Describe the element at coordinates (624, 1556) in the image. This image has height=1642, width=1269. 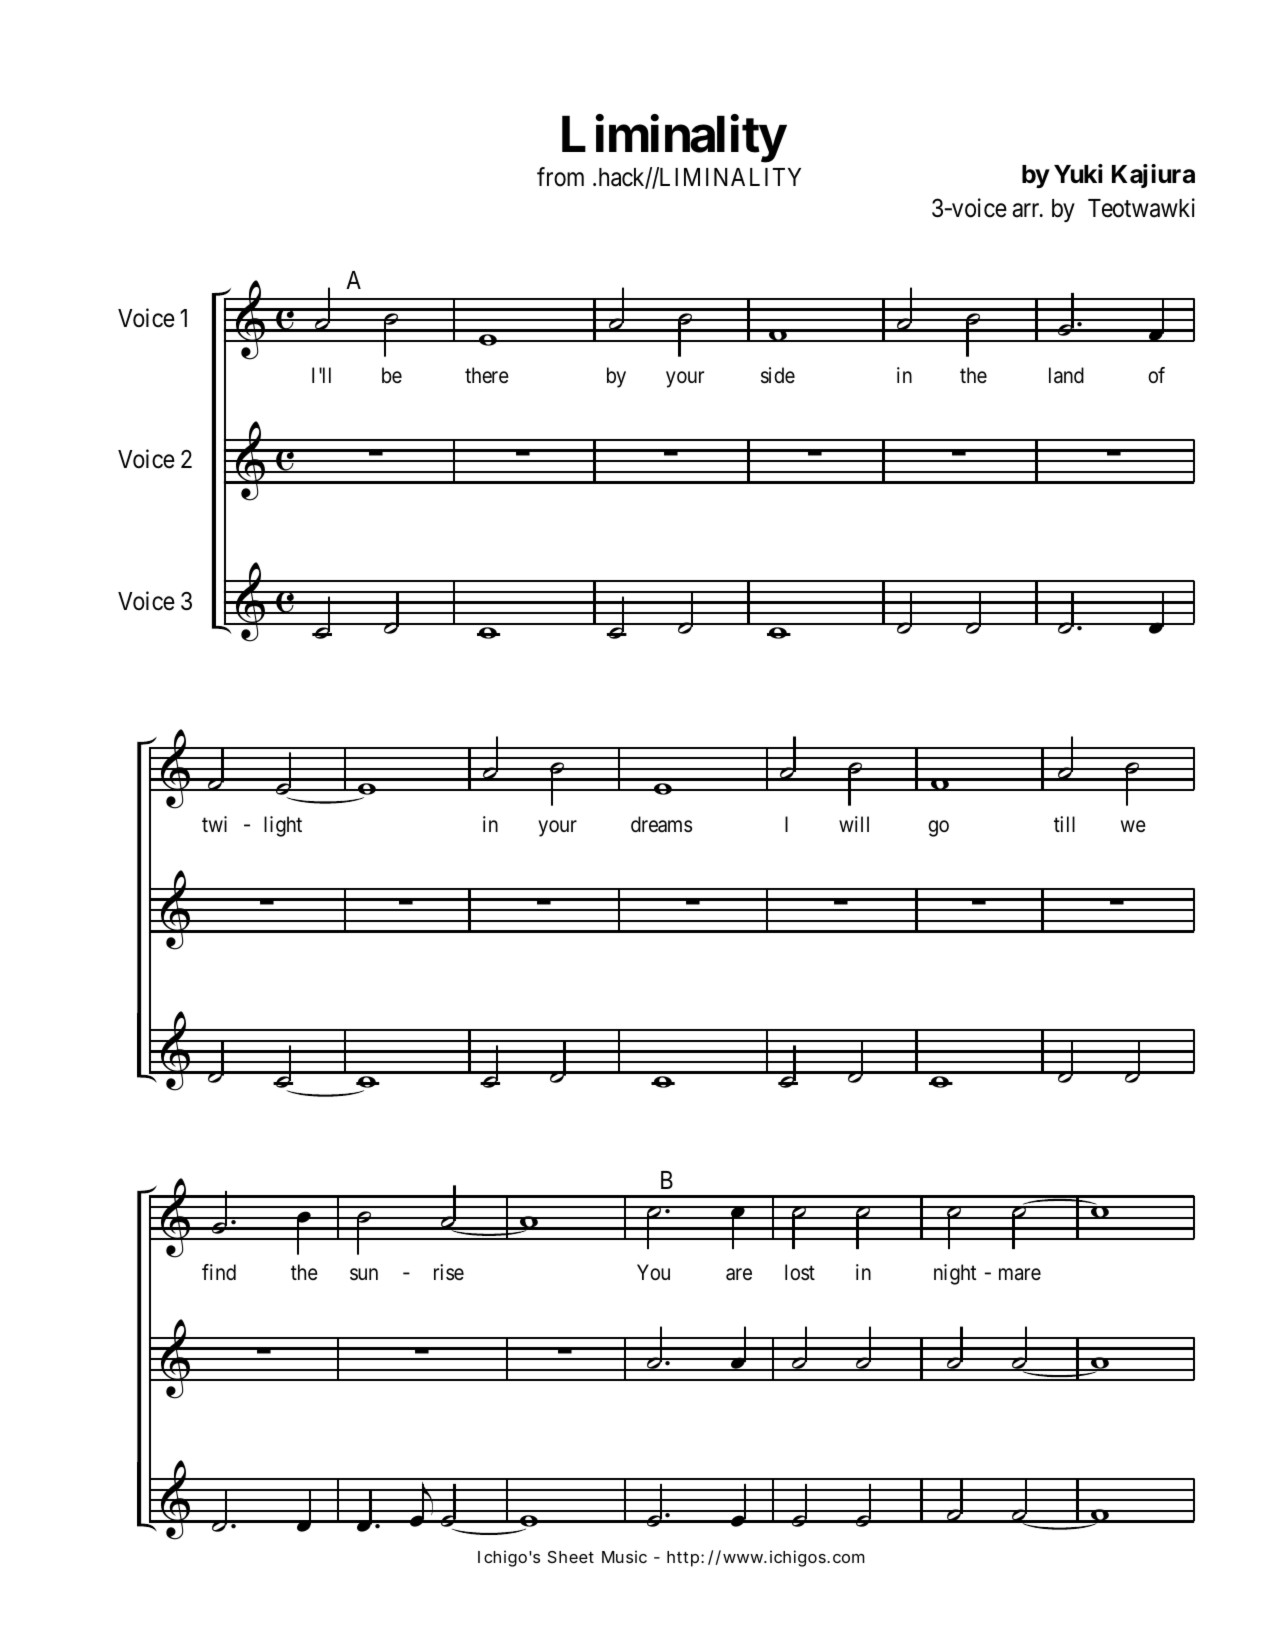
I see `Music` at that location.
